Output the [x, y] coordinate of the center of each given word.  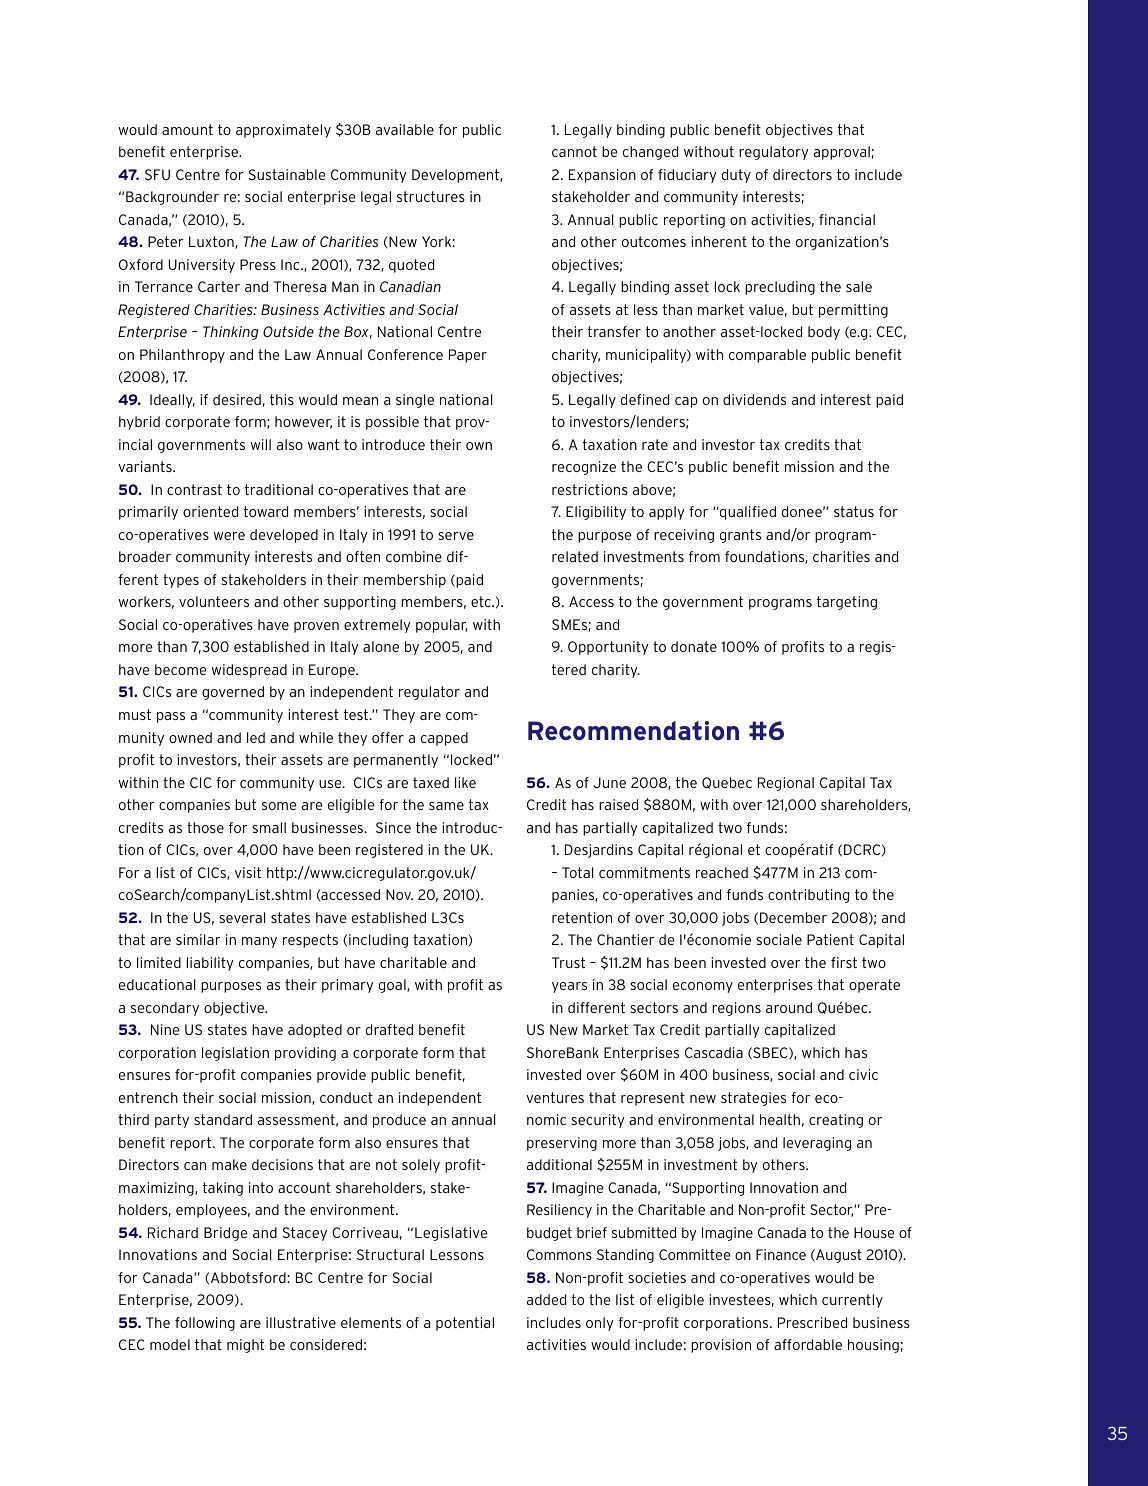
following [205, 1324]
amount [187, 129]
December [793, 917]
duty [736, 176]
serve [456, 536]
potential [465, 1324]
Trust [568, 962]
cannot [574, 151]
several [242, 917]
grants [740, 536]
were [229, 536]
